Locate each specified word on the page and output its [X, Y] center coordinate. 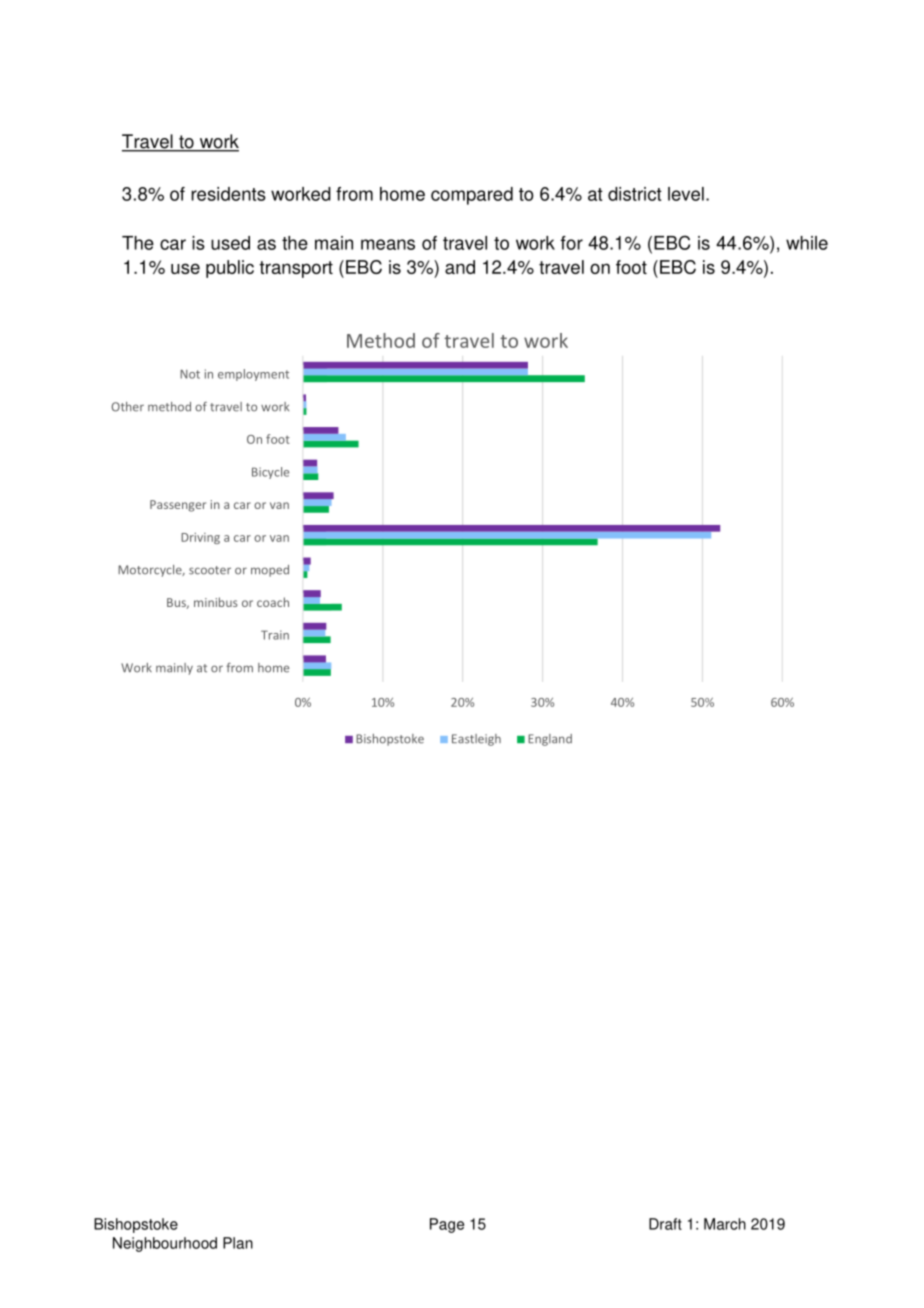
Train [275, 635]
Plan [238, 1243]
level [686, 194]
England [550, 740]
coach [273, 602]
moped [270, 571]
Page [447, 1225]
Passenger [178, 506]
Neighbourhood [165, 1244]
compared [472, 196]
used [230, 243]
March [725, 1224]
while [807, 243]
